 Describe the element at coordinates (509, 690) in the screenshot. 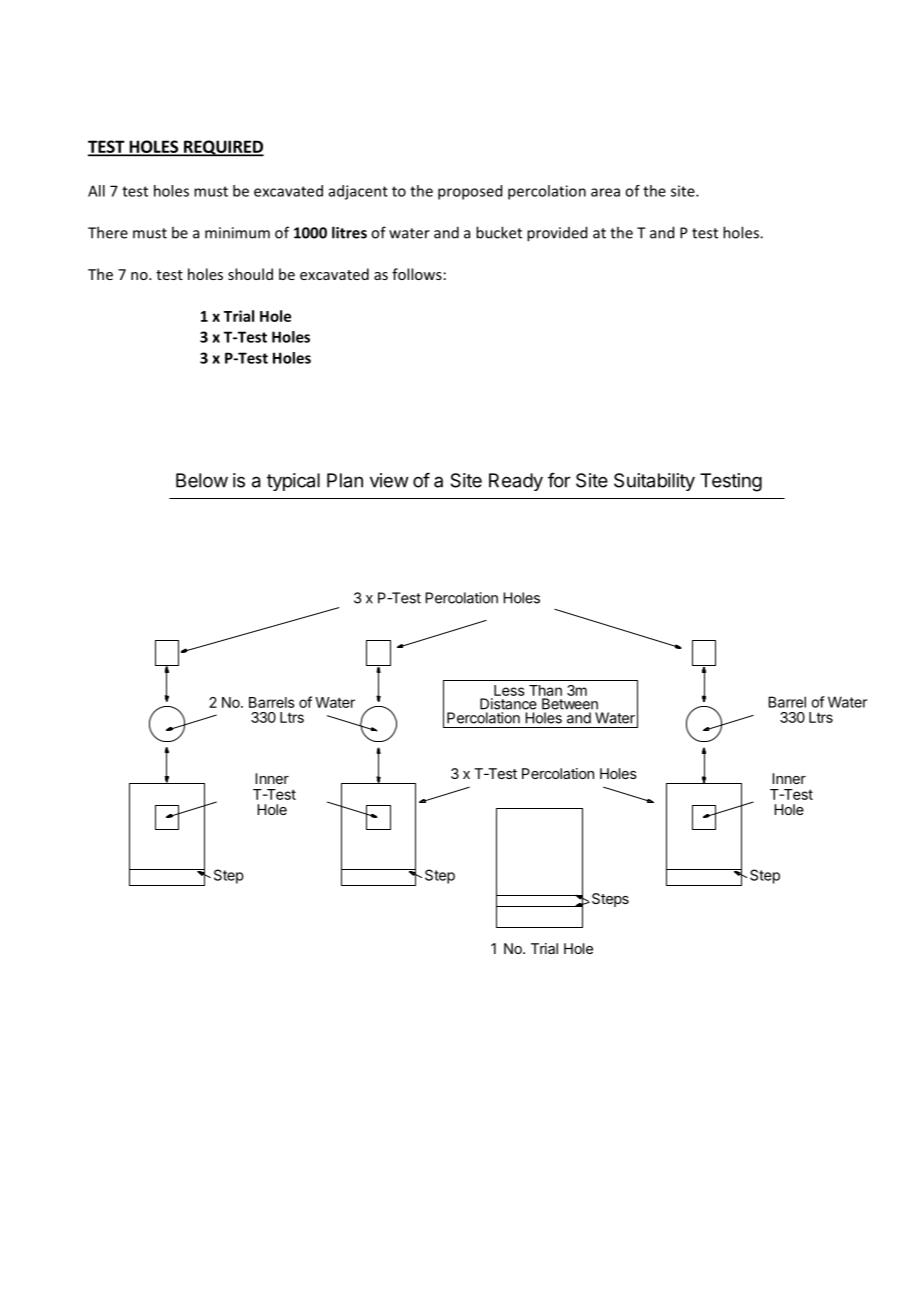

I see `Less` at that location.
